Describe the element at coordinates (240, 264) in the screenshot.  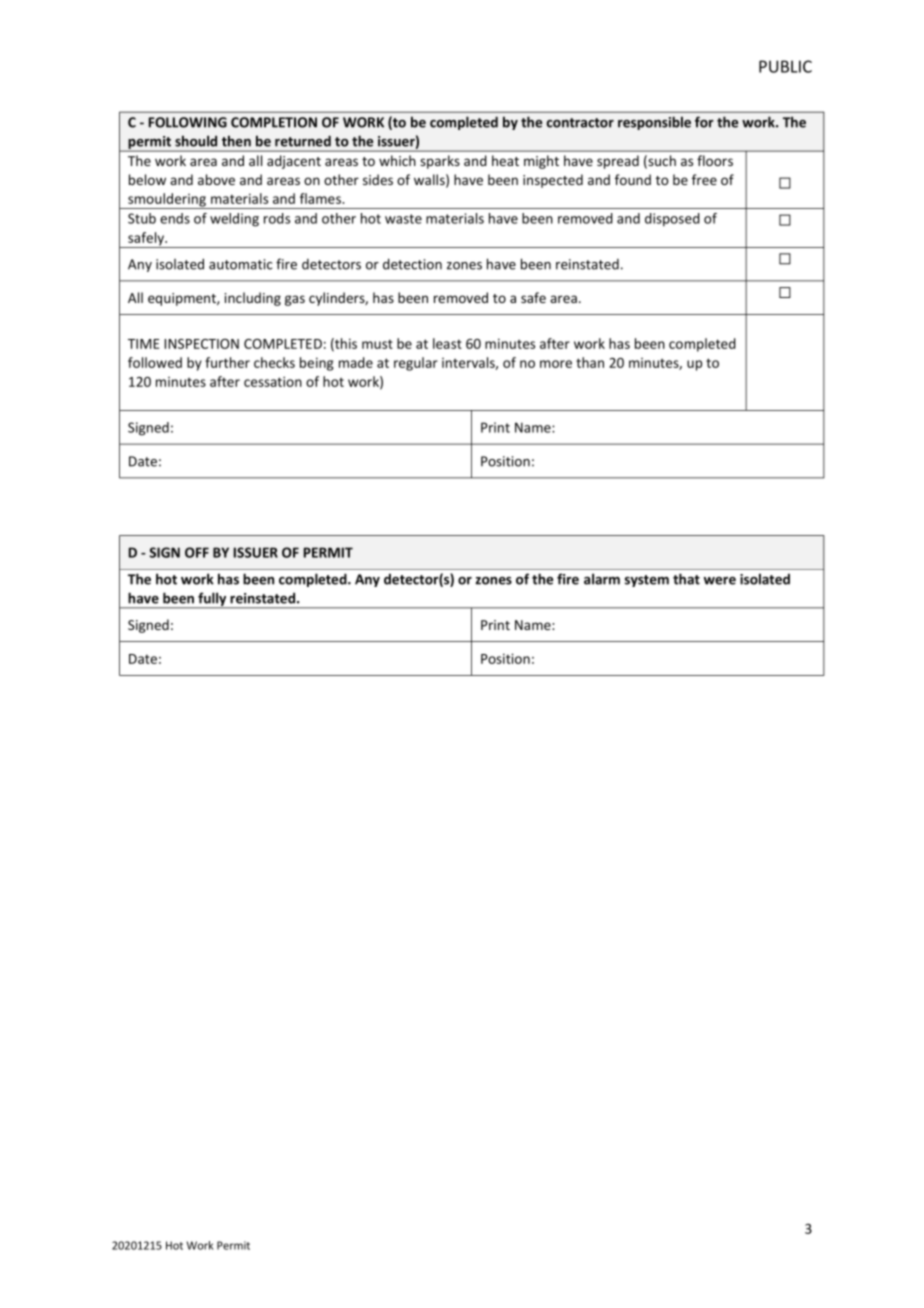
I see `automatic` at that location.
